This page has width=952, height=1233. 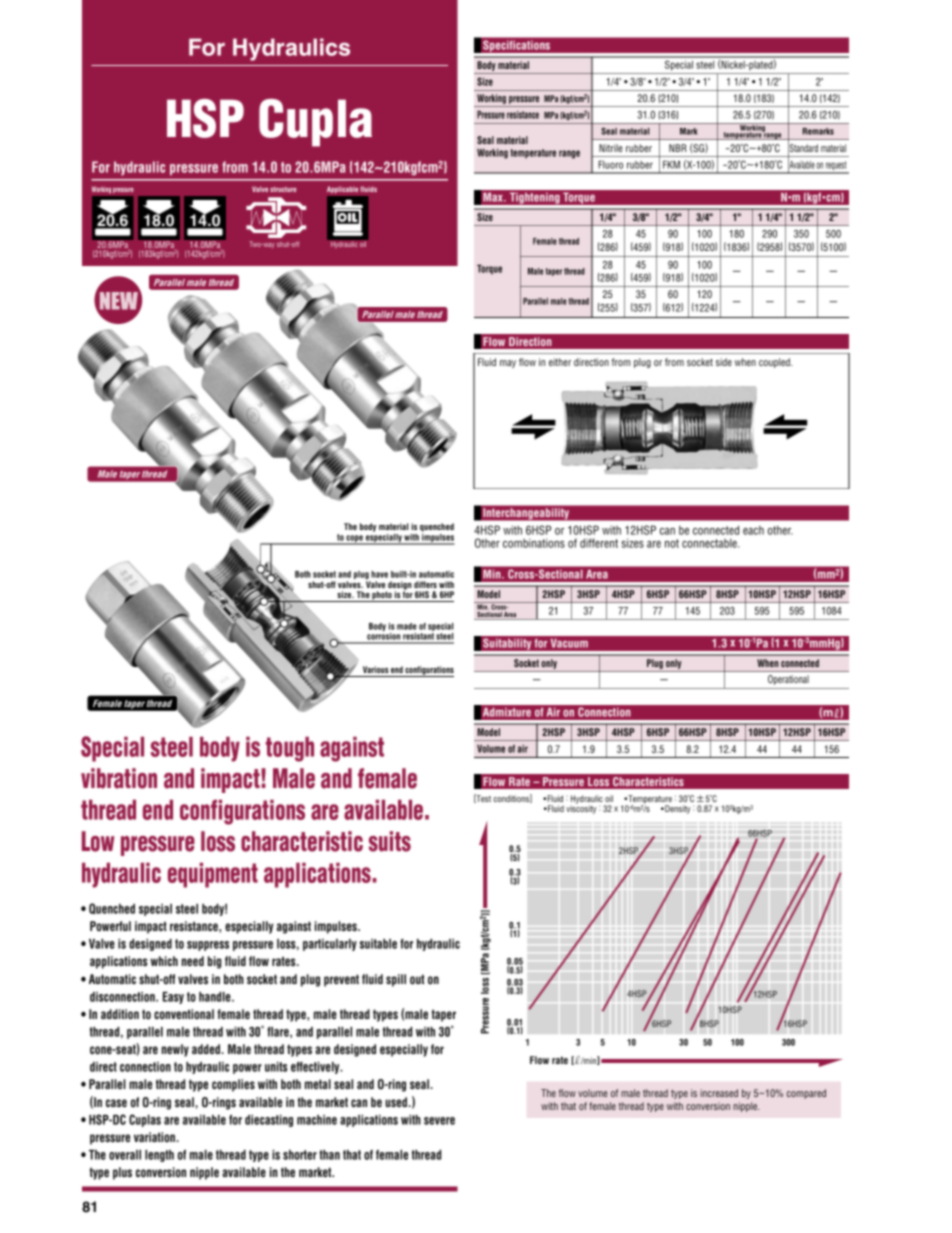 What do you see at coordinates (836, 167) in the page?
I see `REQUEST` at bounding box center [836, 167].
